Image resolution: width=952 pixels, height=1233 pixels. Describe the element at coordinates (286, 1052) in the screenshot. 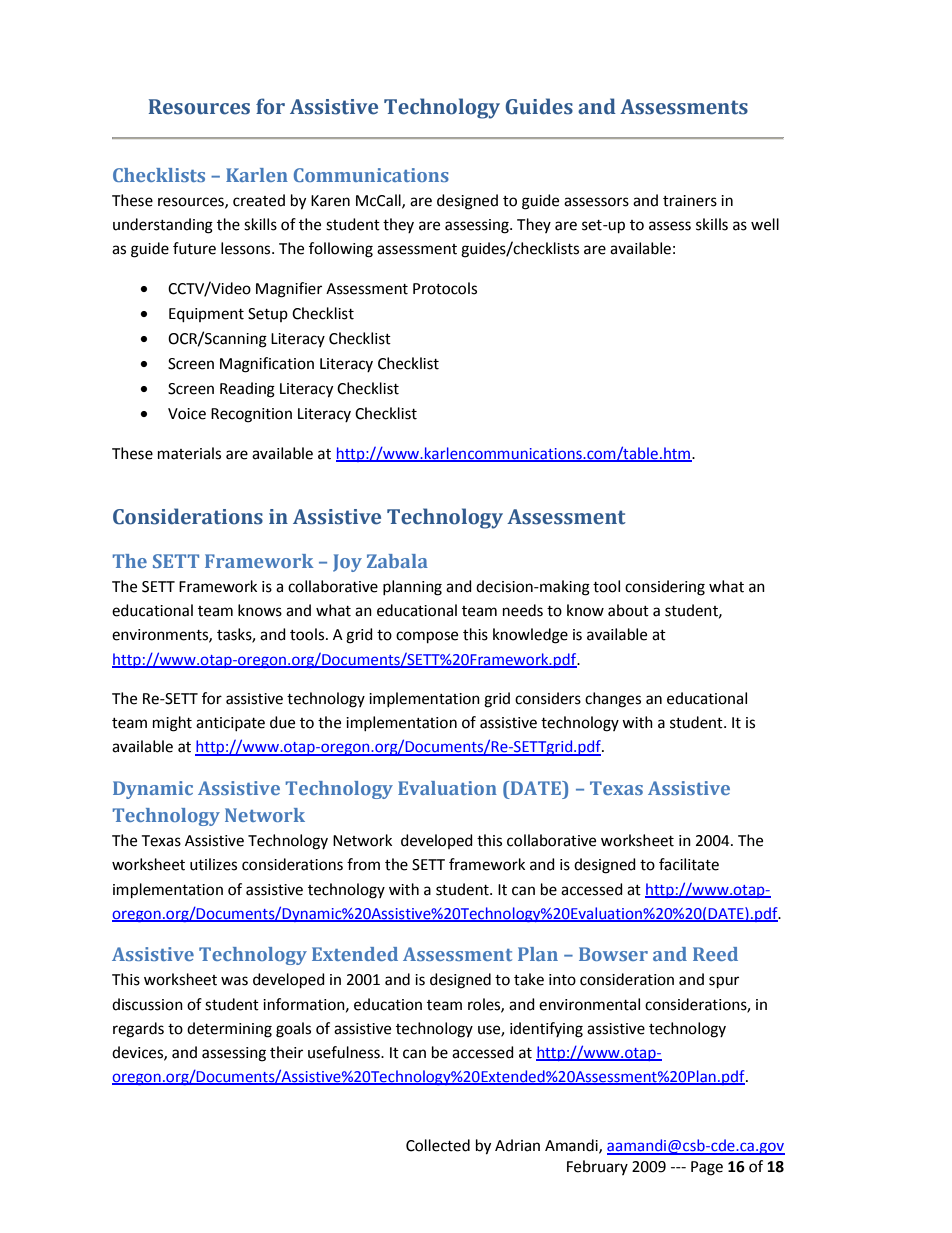

I see `their` at that location.
